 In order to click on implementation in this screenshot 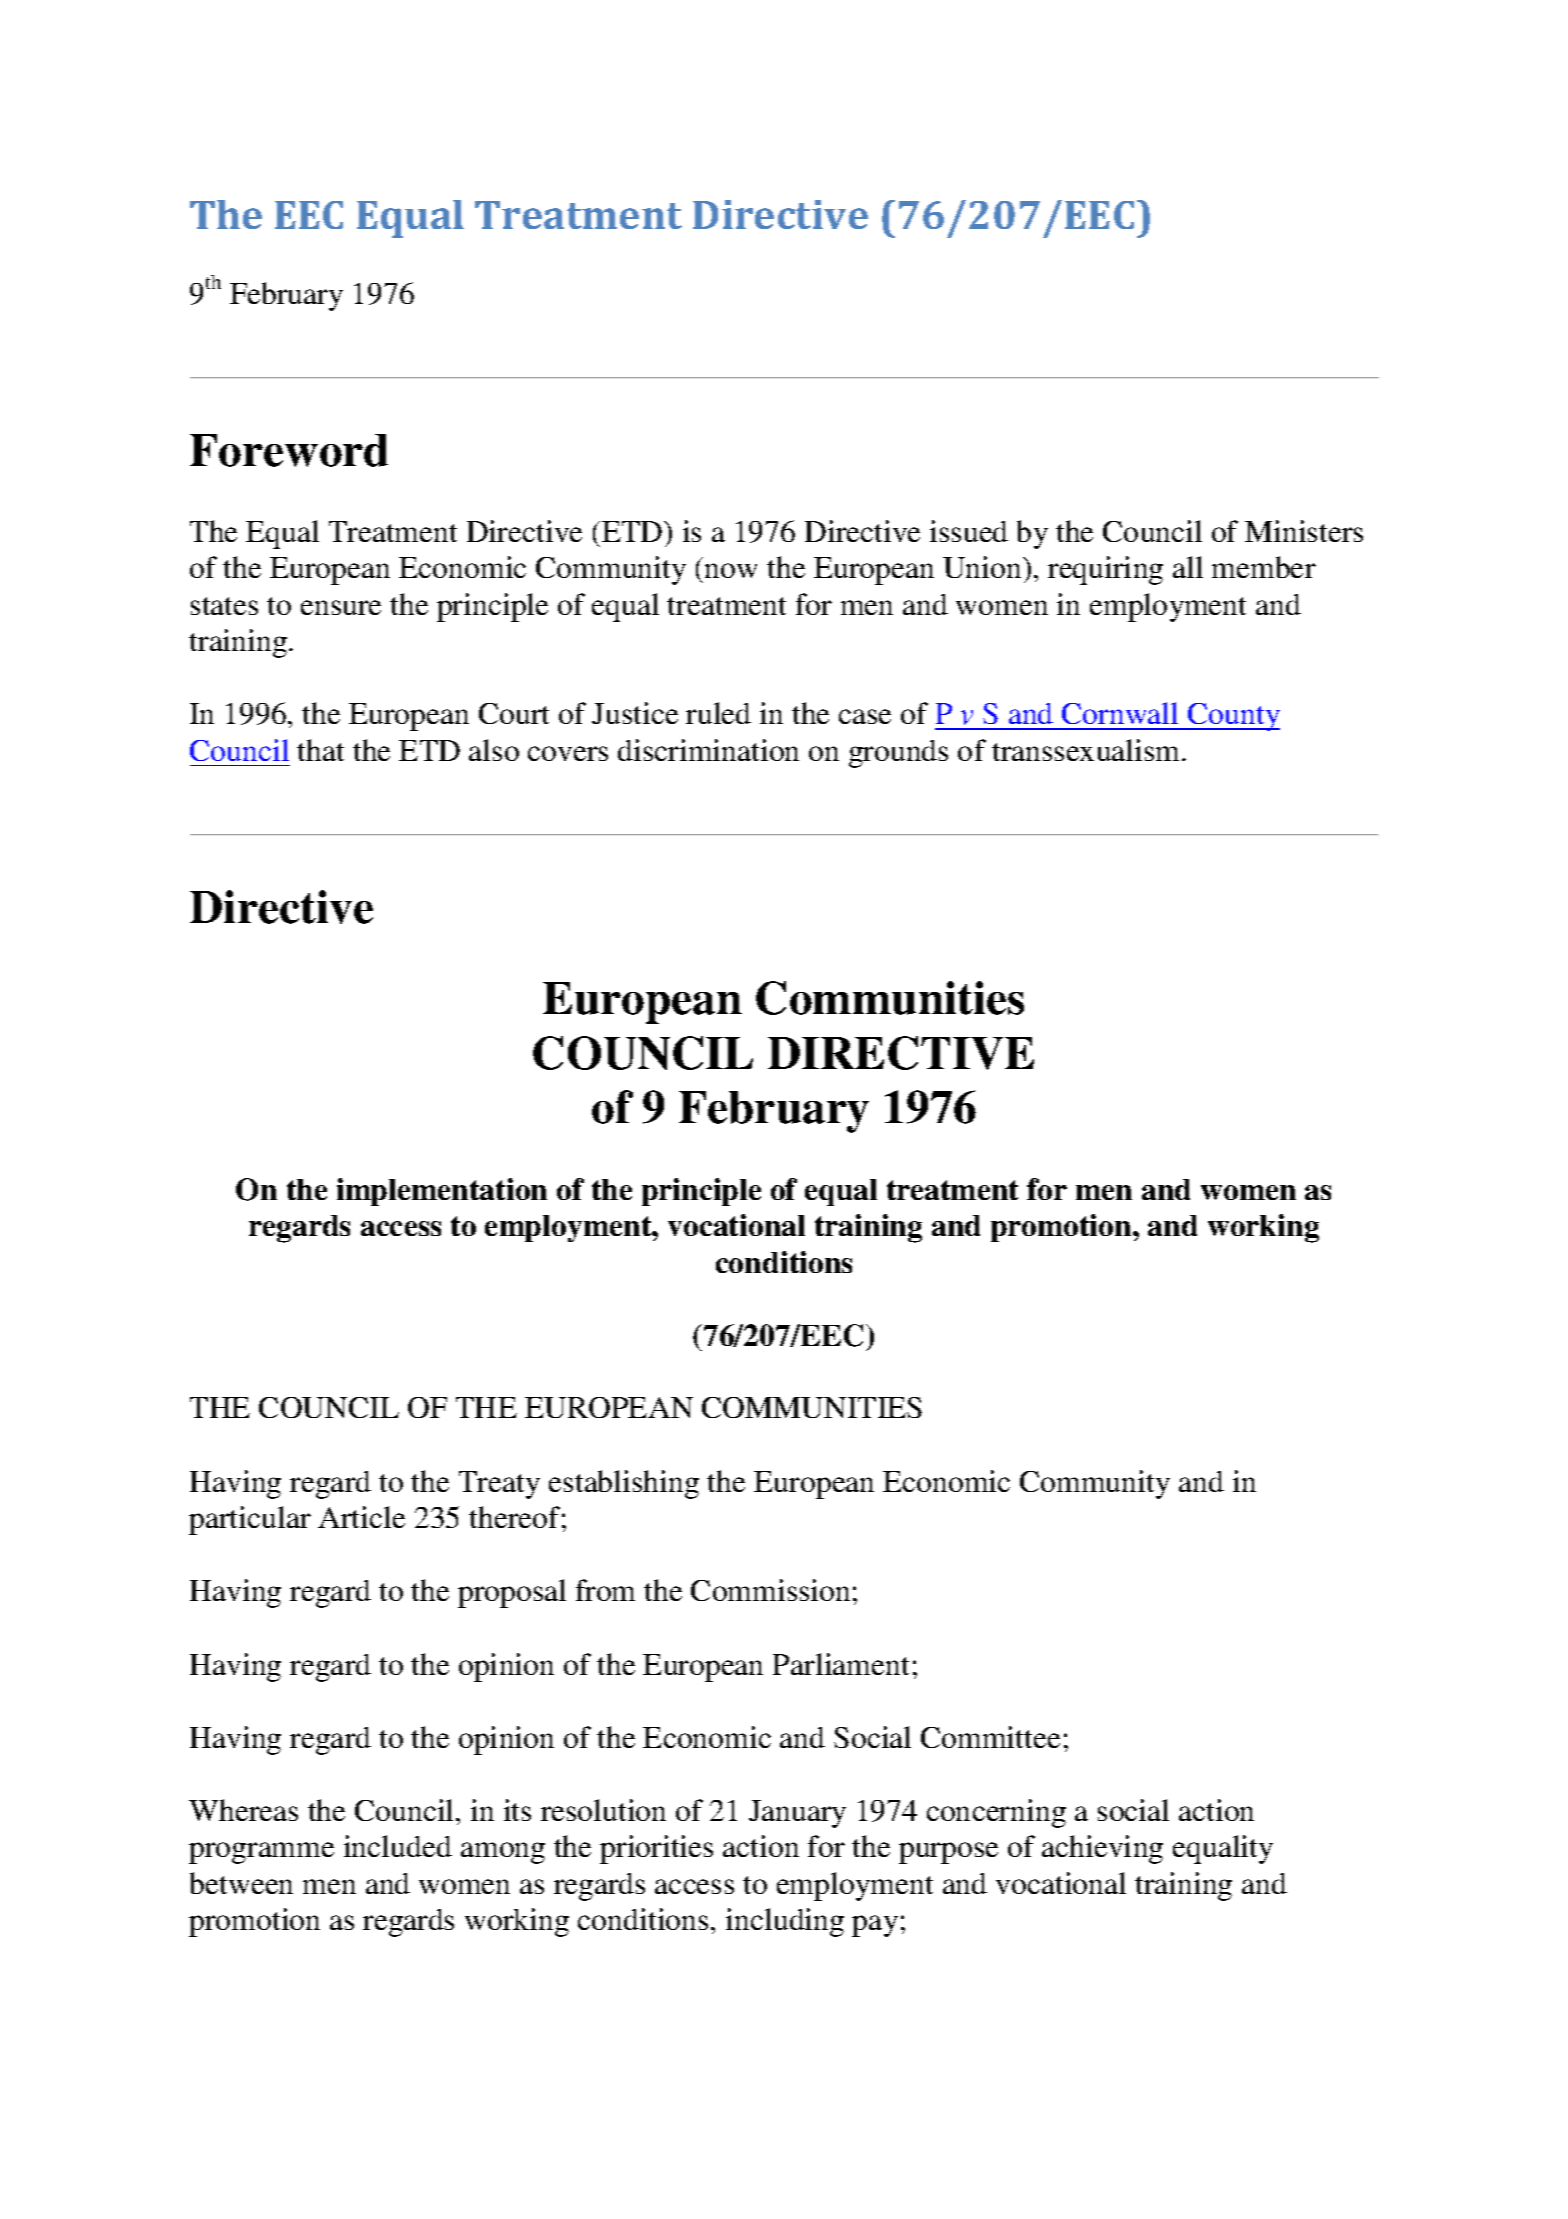, I will do `click(442, 1192)`.
